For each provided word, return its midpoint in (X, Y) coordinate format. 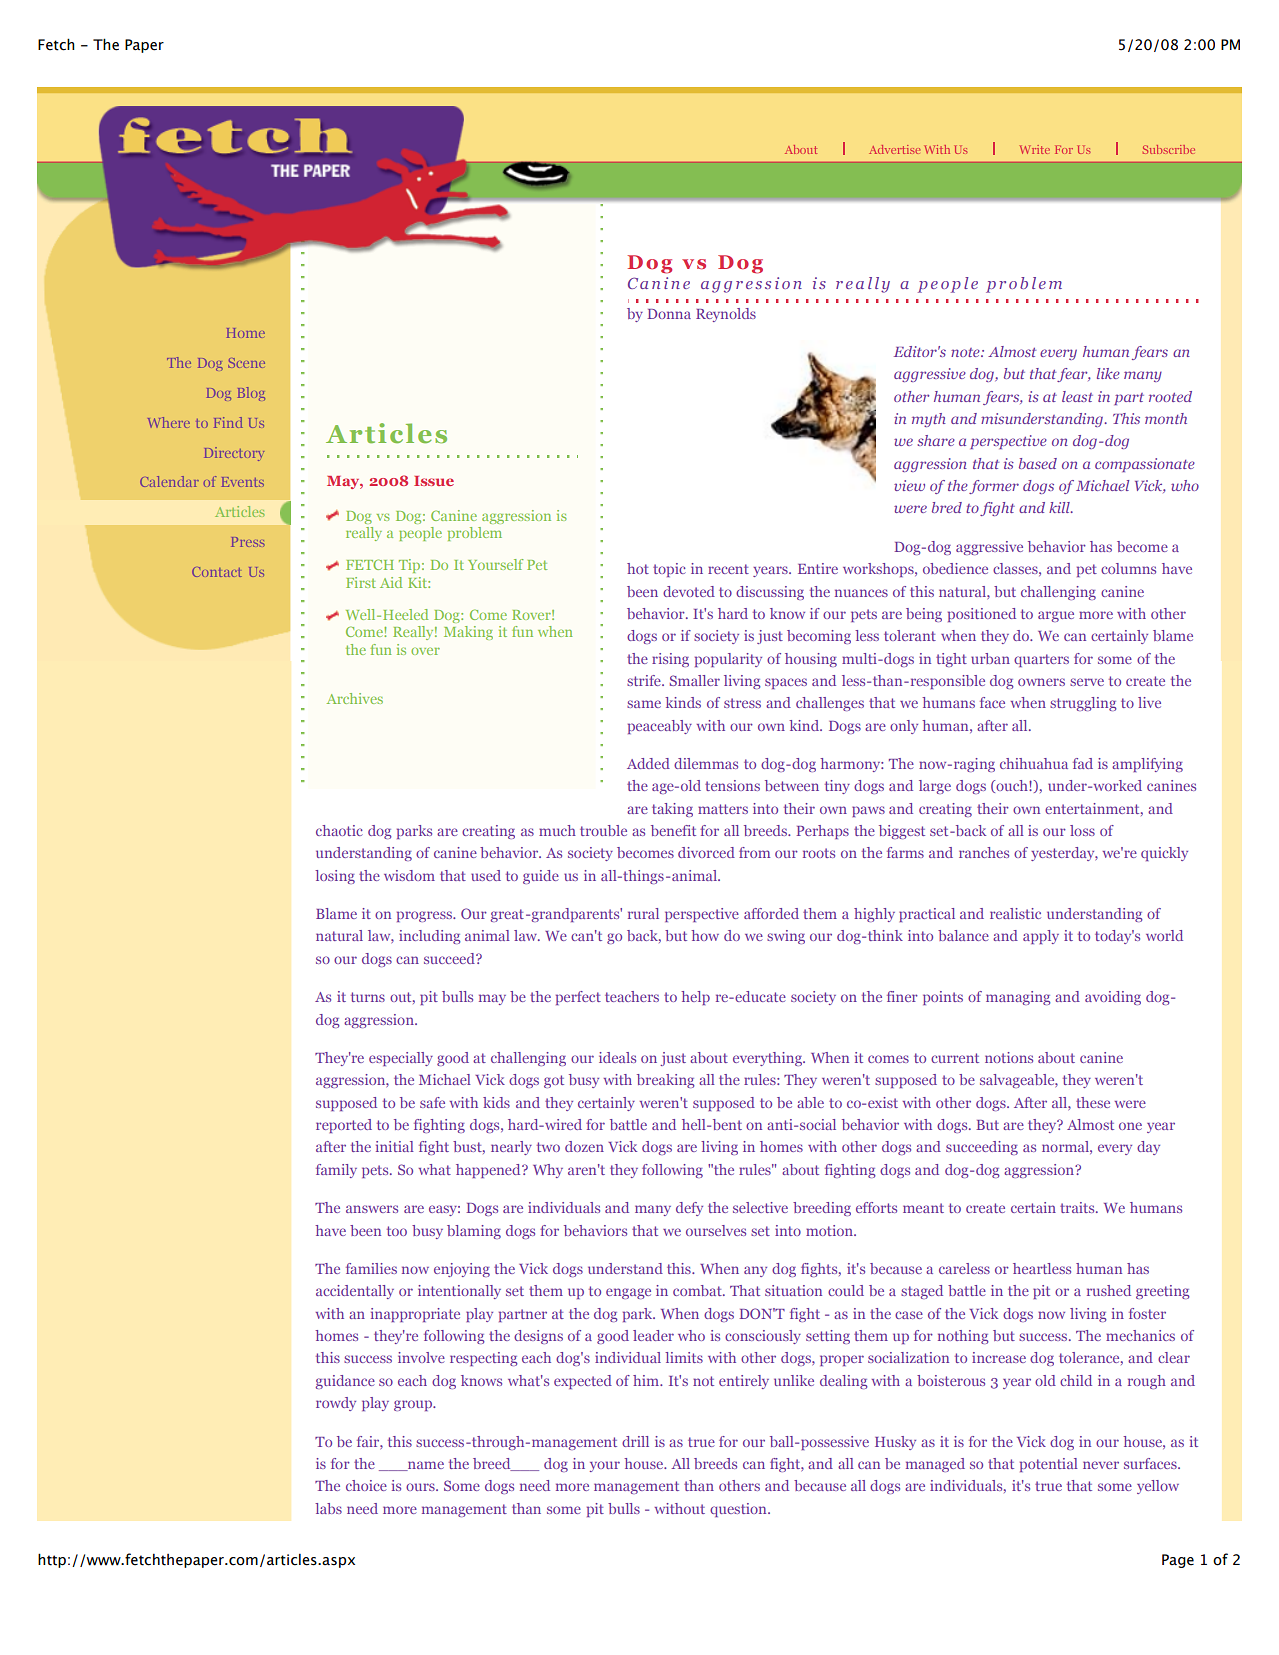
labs (328, 1508)
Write (1035, 149)
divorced (706, 852)
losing (335, 877)
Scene (246, 363)
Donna (669, 314)
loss (1082, 830)
